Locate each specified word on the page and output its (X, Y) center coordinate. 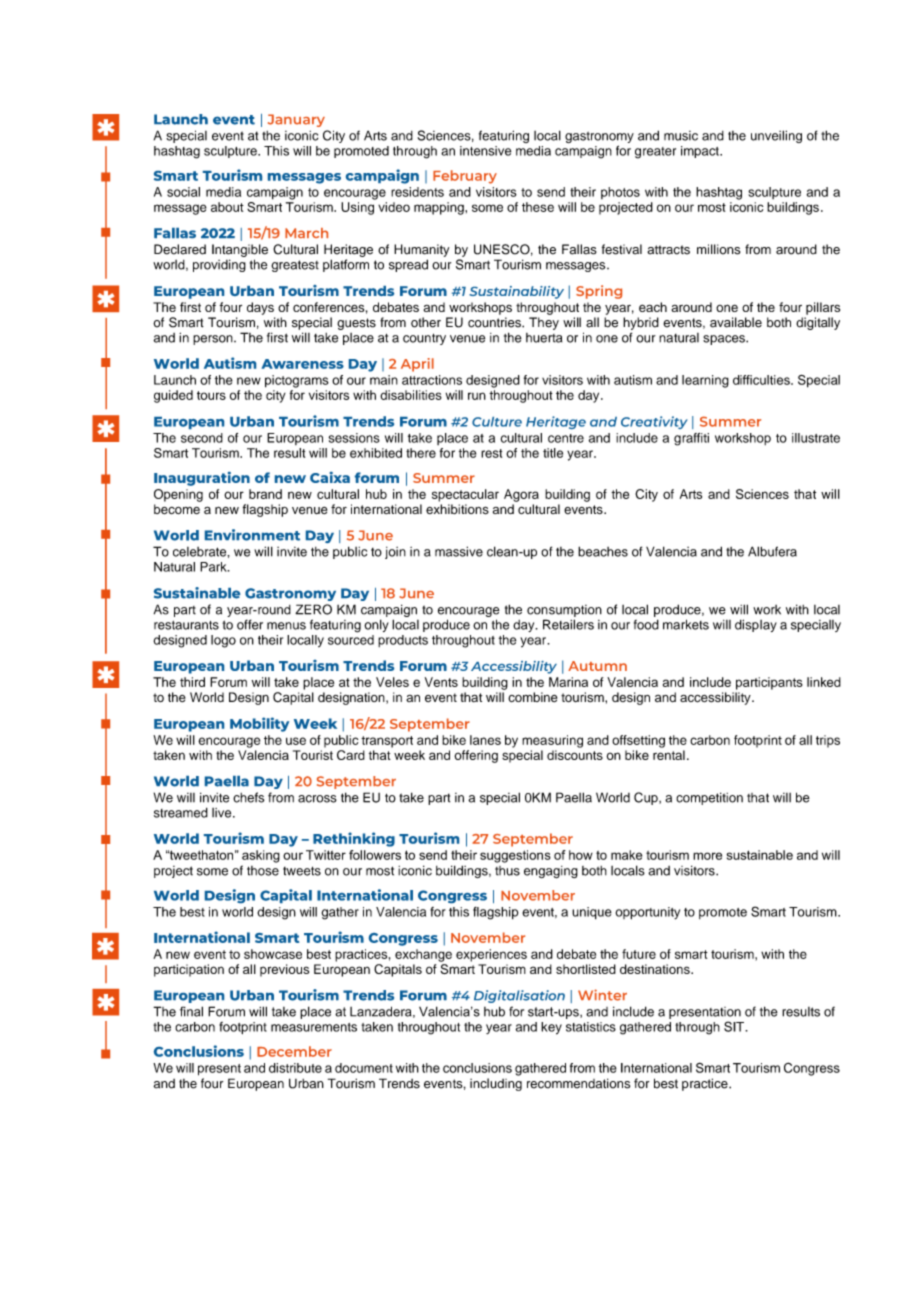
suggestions (515, 856)
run (477, 396)
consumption (564, 611)
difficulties (762, 380)
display (756, 625)
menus (286, 626)
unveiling (776, 136)
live (223, 813)
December (294, 1051)
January (296, 120)
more (707, 856)
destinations (656, 969)
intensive (485, 151)
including (496, 1084)
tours (211, 395)
